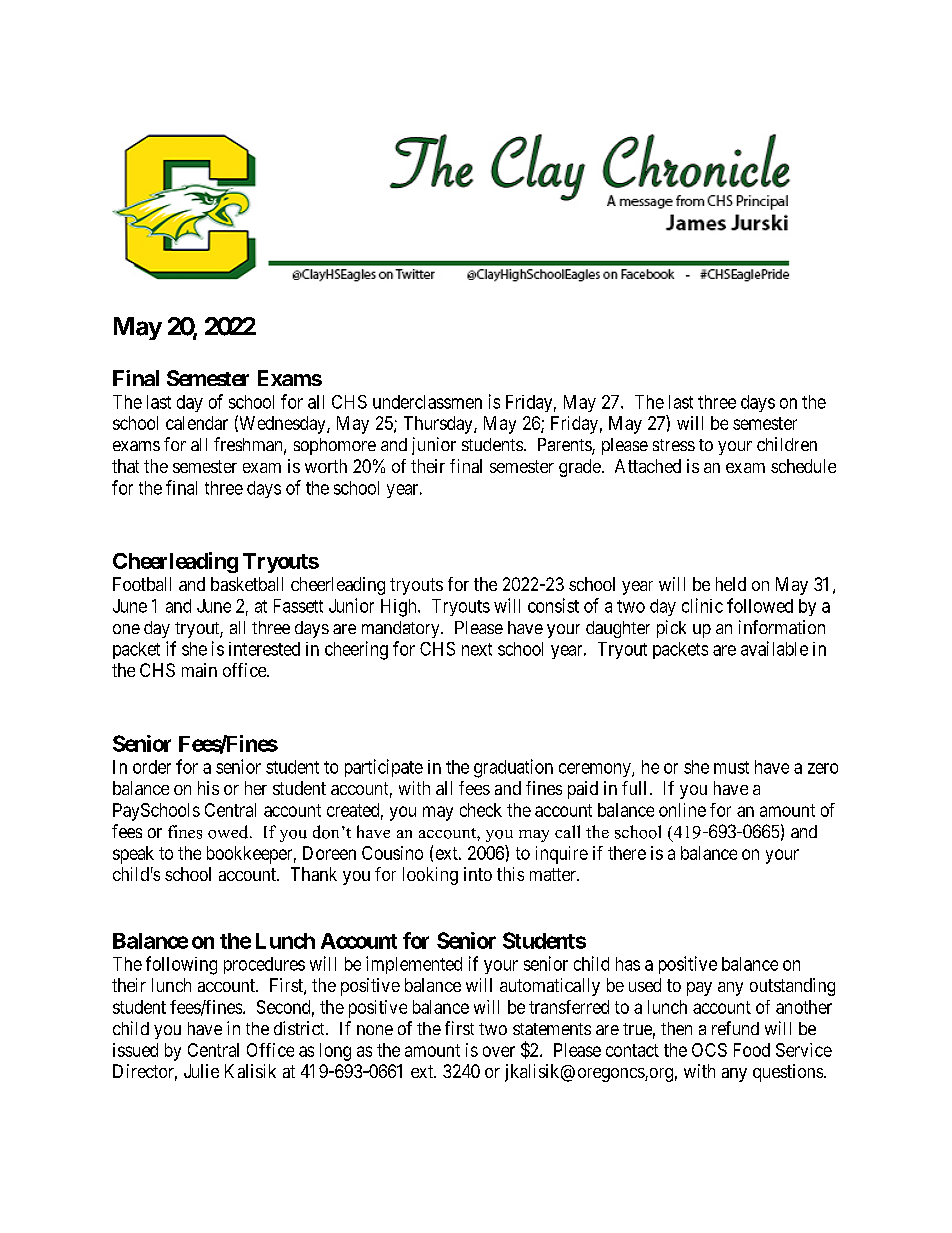 This document has width=952, height=1233. I want to click on Thursday, so click(439, 425).
